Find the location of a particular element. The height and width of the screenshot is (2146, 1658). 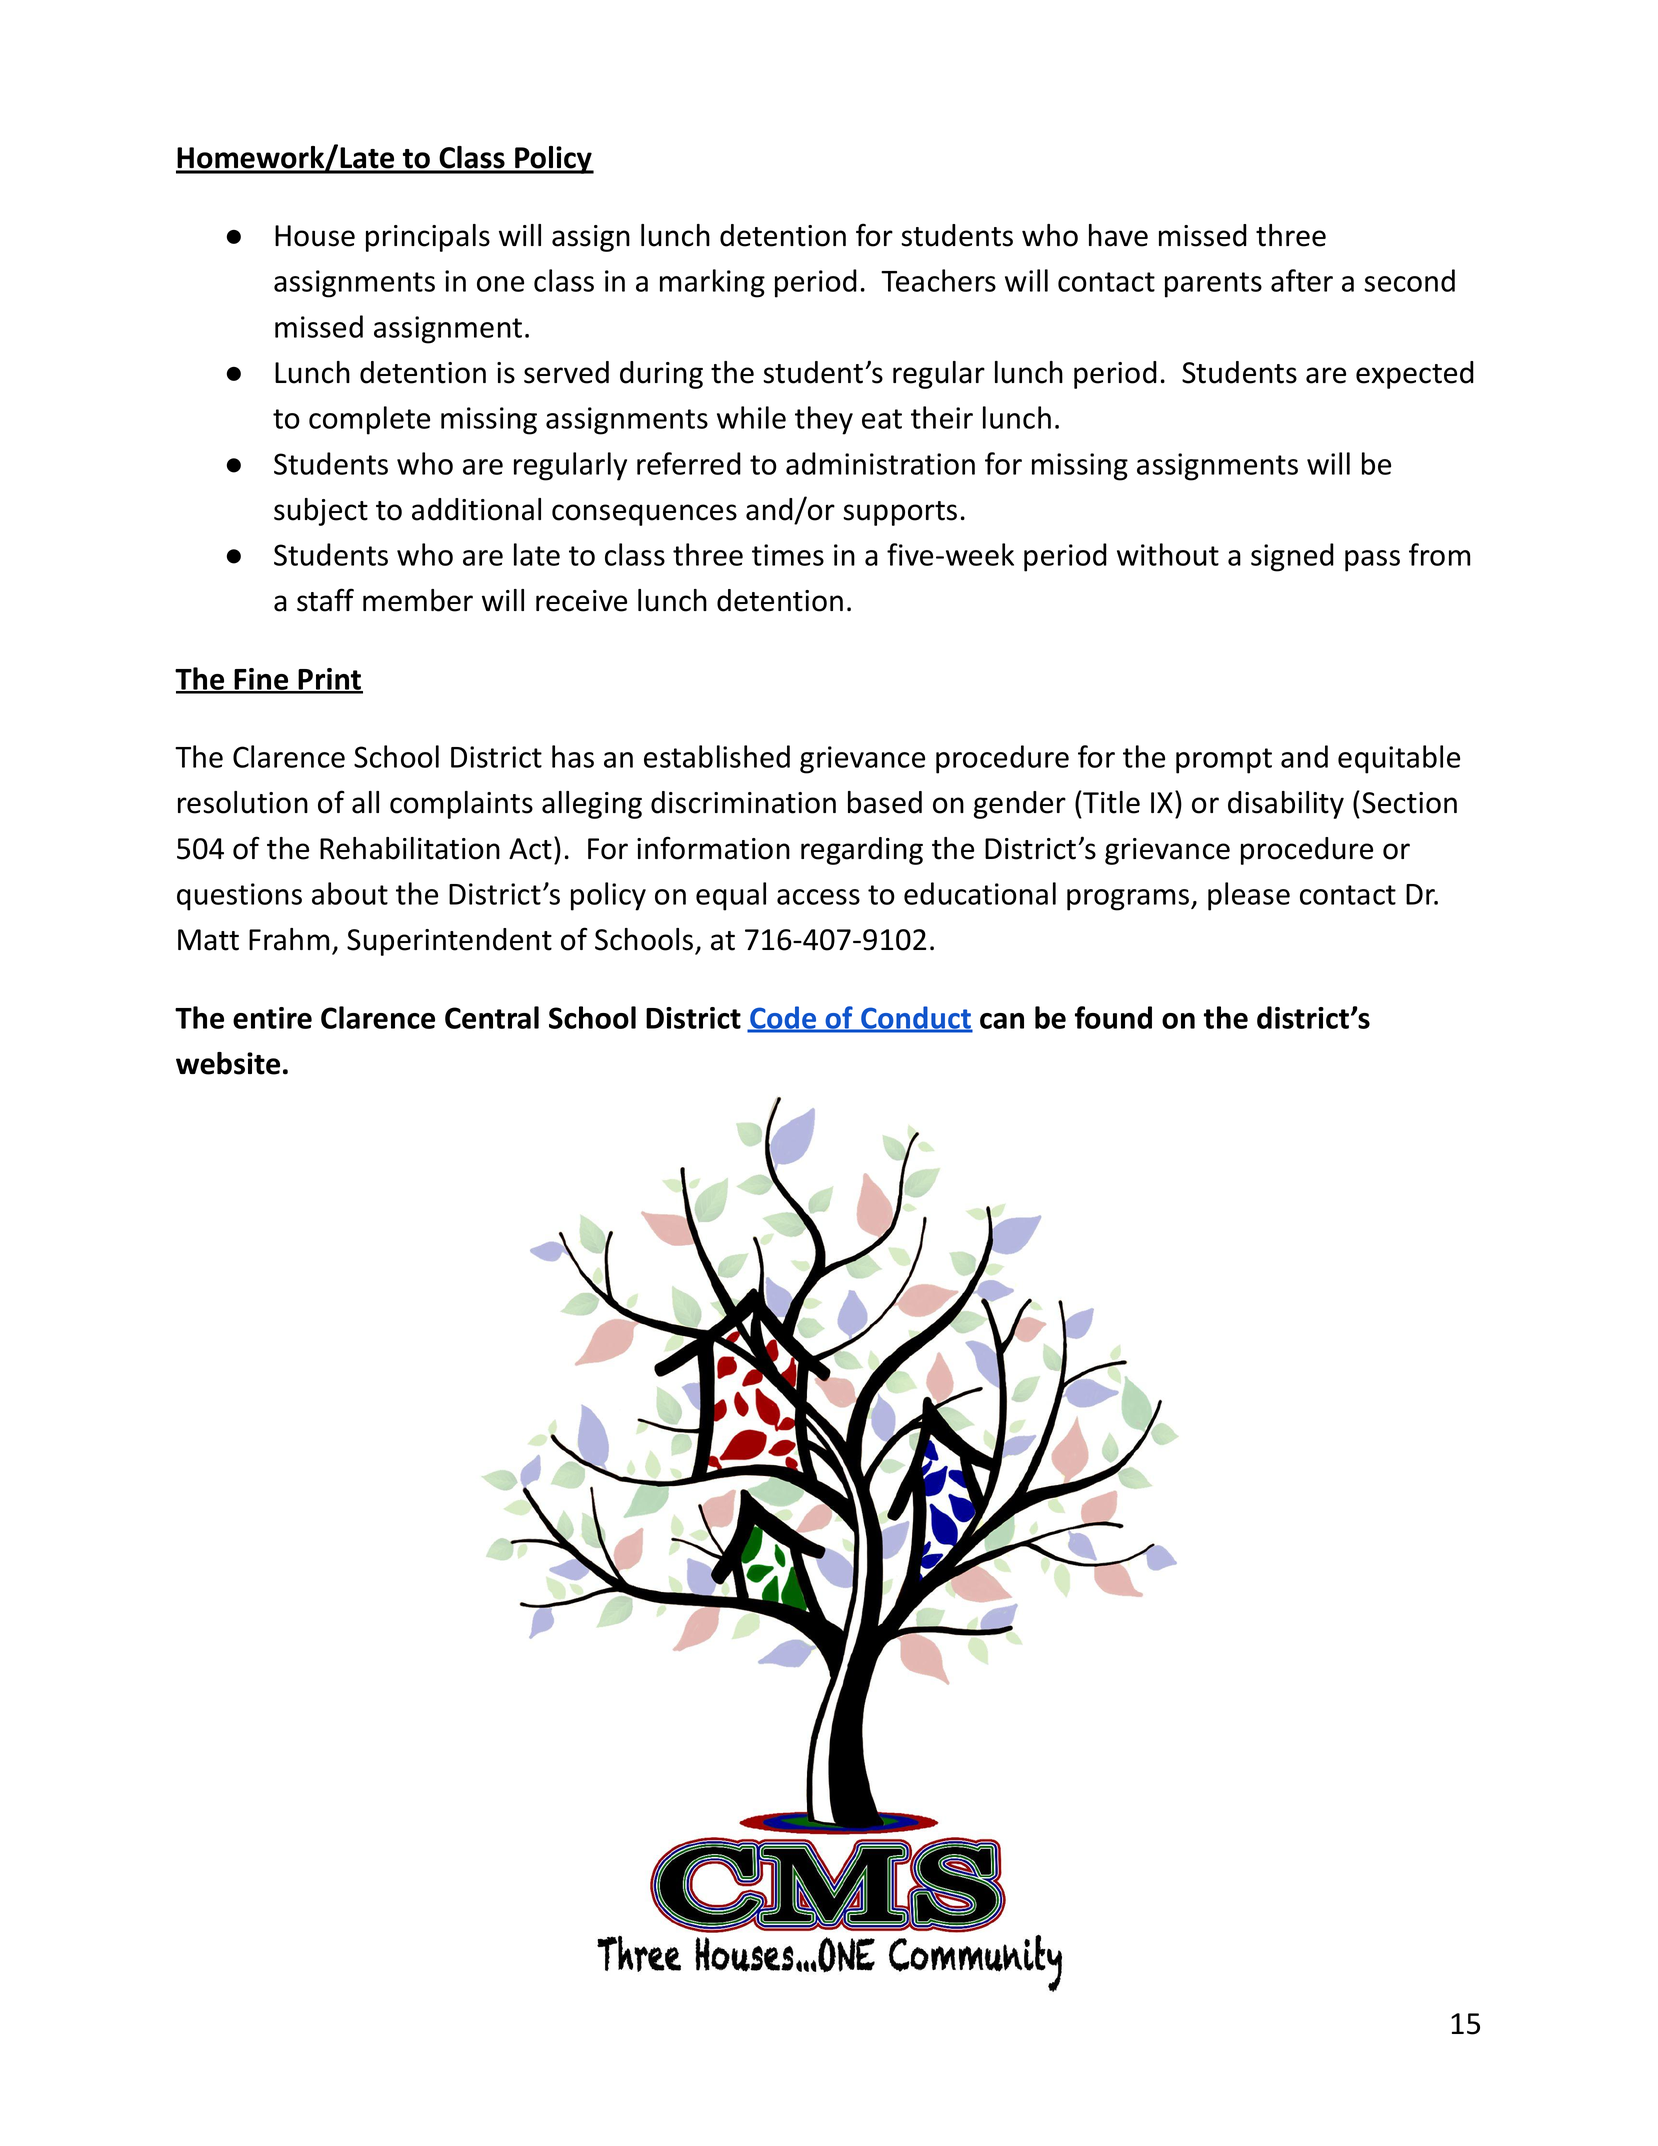

regarding is located at coordinates (862, 851).
